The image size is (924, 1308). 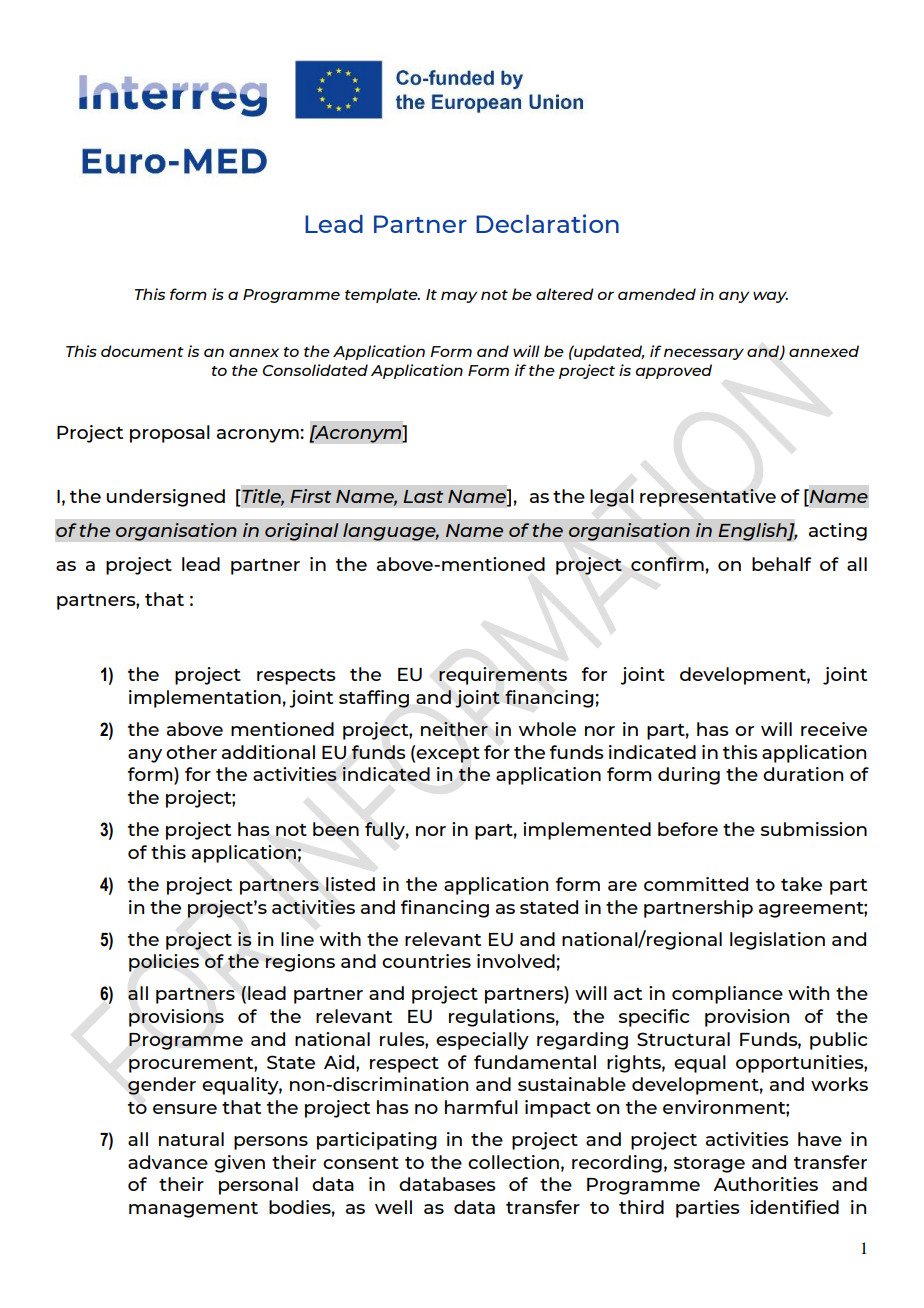 I want to click on document, so click(x=142, y=351).
